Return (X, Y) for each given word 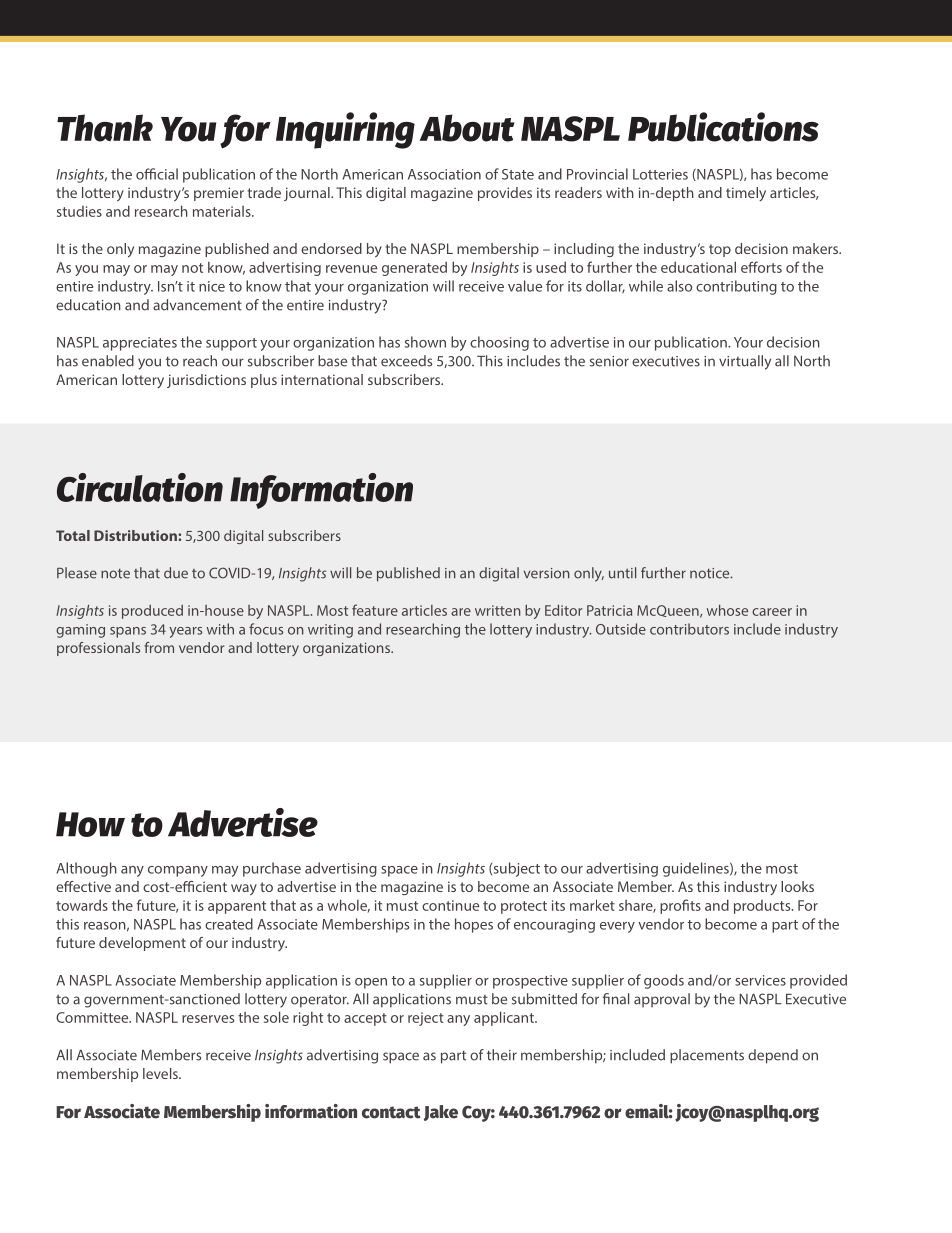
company (178, 871)
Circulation (140, 487)
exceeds (406, 361)
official (157, 174)
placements (707, 1056)
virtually (745, 362)
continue (450, 905)
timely (746, 194)
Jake (441, 1113)
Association (444, 174)
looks (797, 886)
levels (161, 1073)
